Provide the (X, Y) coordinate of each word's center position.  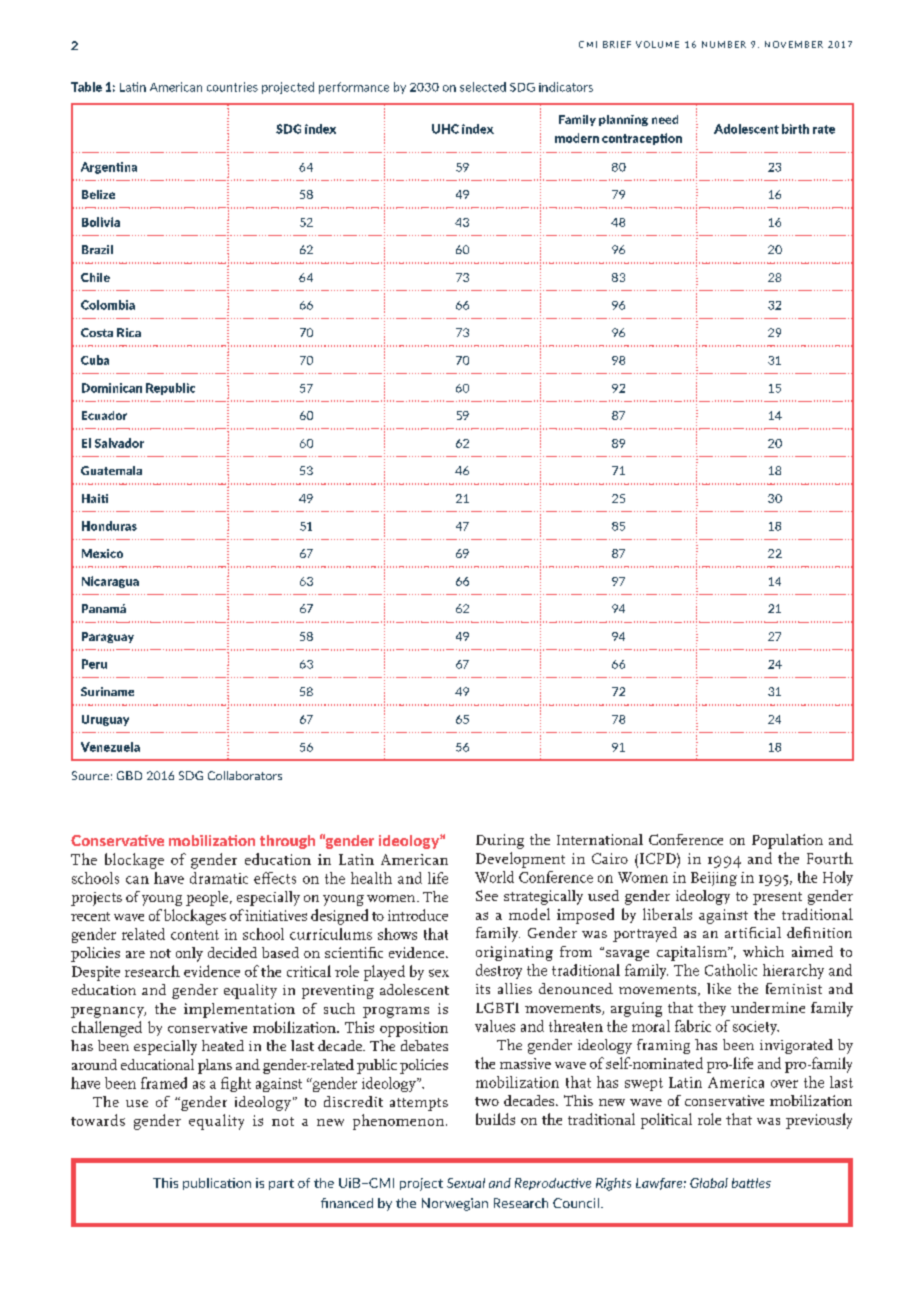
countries (232, 87)
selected (483, 87)
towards (98, 1120)
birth (795, 129)
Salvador (119, 443)
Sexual (466, 1183)
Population (787, 841)
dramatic (219, 878)
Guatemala (111, 470)
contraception (642, 139)
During (500, 841)
